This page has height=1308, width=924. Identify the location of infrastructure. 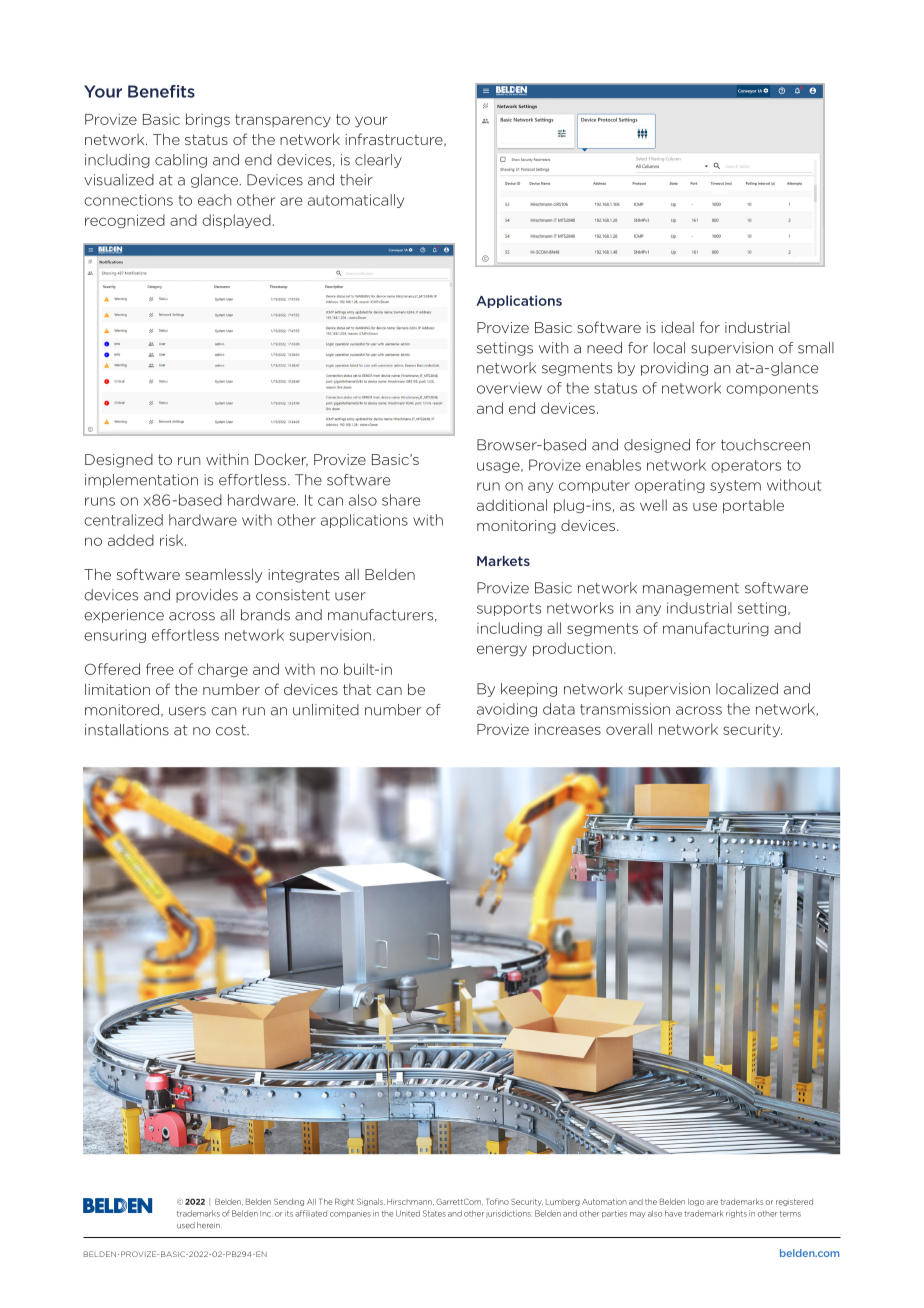
(395, 140).
